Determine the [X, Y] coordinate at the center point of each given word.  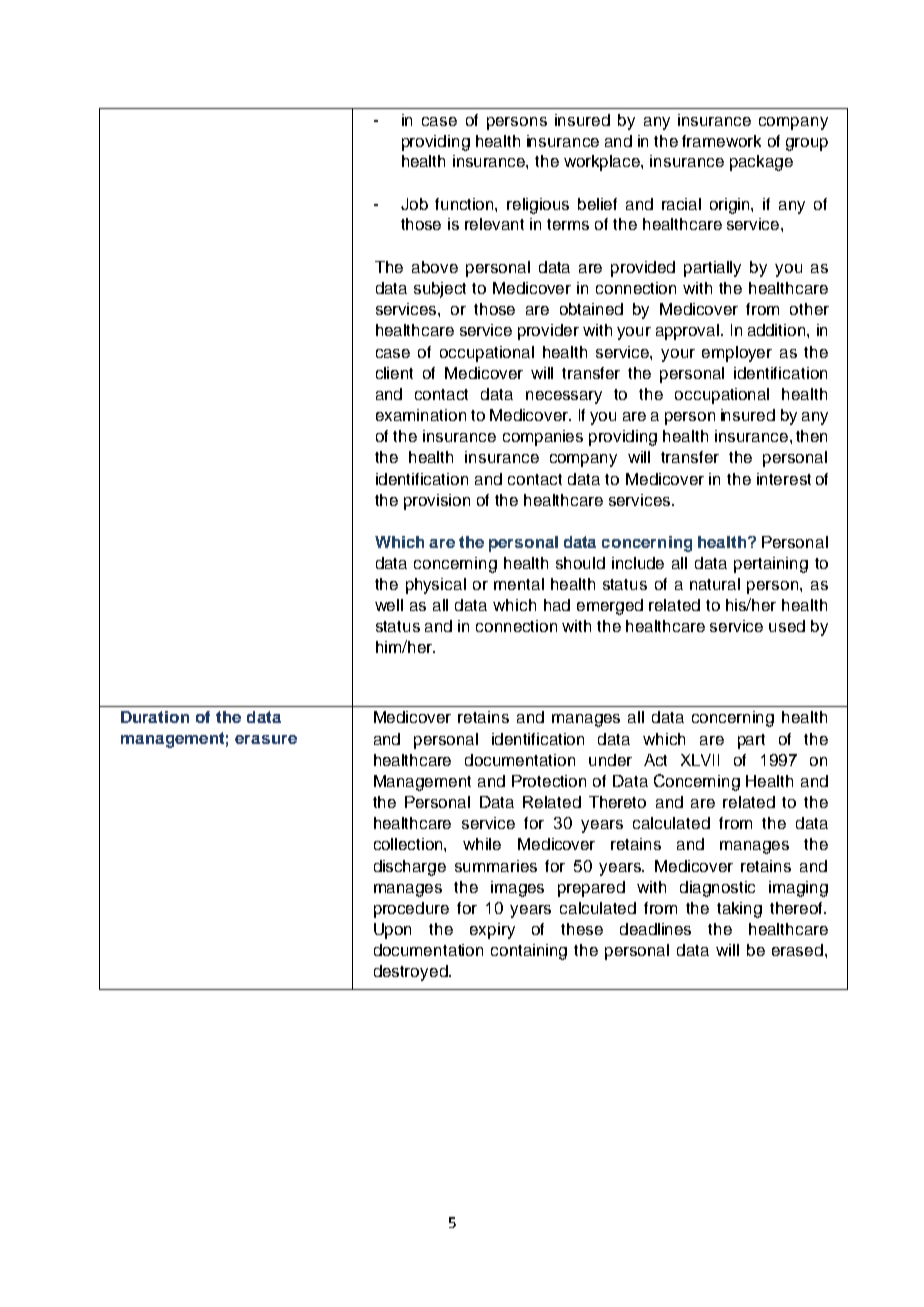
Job [414, 204]
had [557, 605]
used [787, 626]
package [761, 163]
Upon [392, 931]
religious [538, 206]
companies [543, 438]
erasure [266, 739]
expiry [492, 931]
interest [784, 479]
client [394, 373]
